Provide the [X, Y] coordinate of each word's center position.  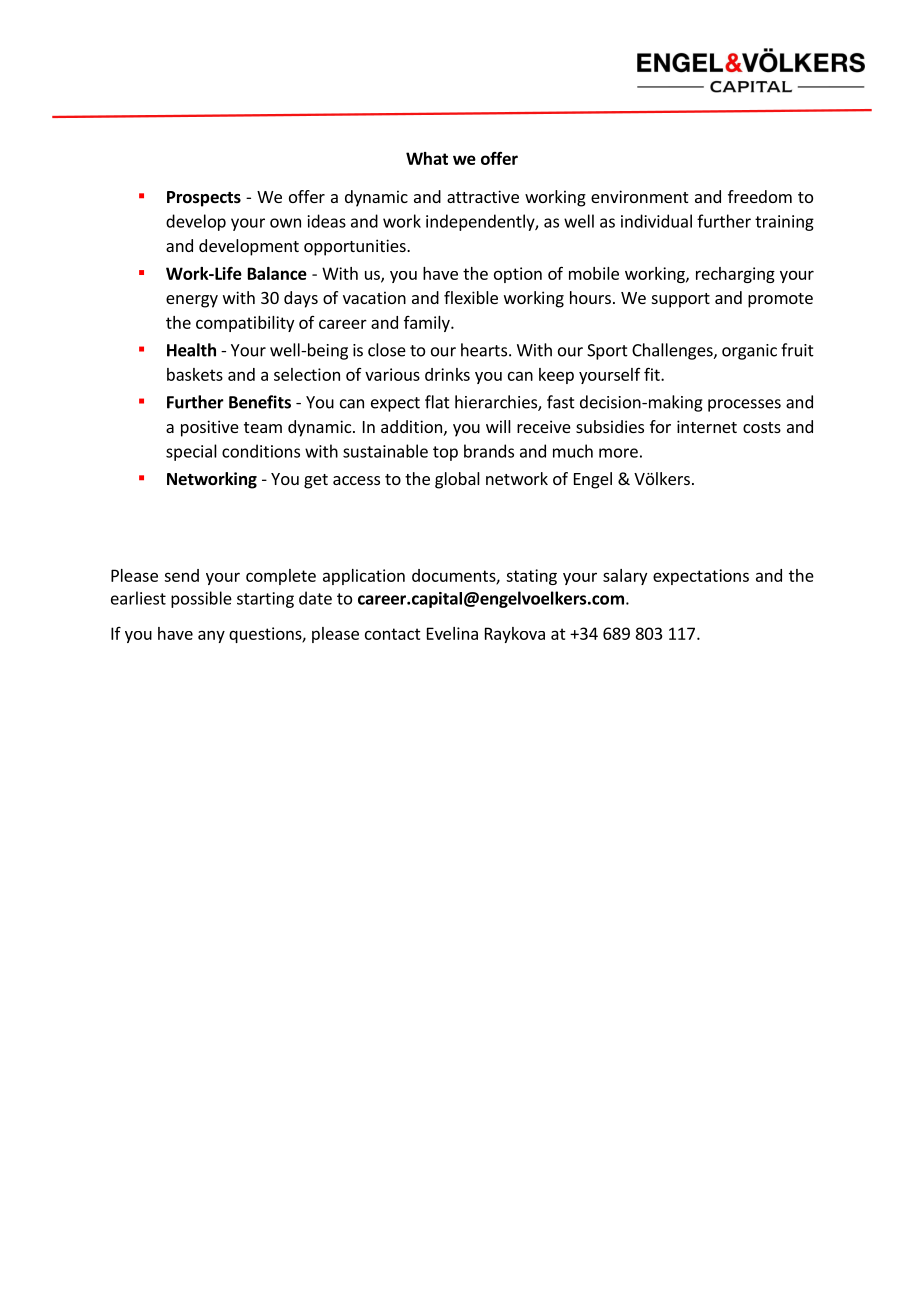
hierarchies [497, 403]
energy [192, 301]
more [618, 453]
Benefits [260, 402]
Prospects [204, 199]
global [457, 480]
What [427, 158]
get [316, 481]
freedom [760, 196]
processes [744, 405]
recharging [735, 275]
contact [393, 634]
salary [625, 577]
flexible [471, 297]
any [211, 636]
